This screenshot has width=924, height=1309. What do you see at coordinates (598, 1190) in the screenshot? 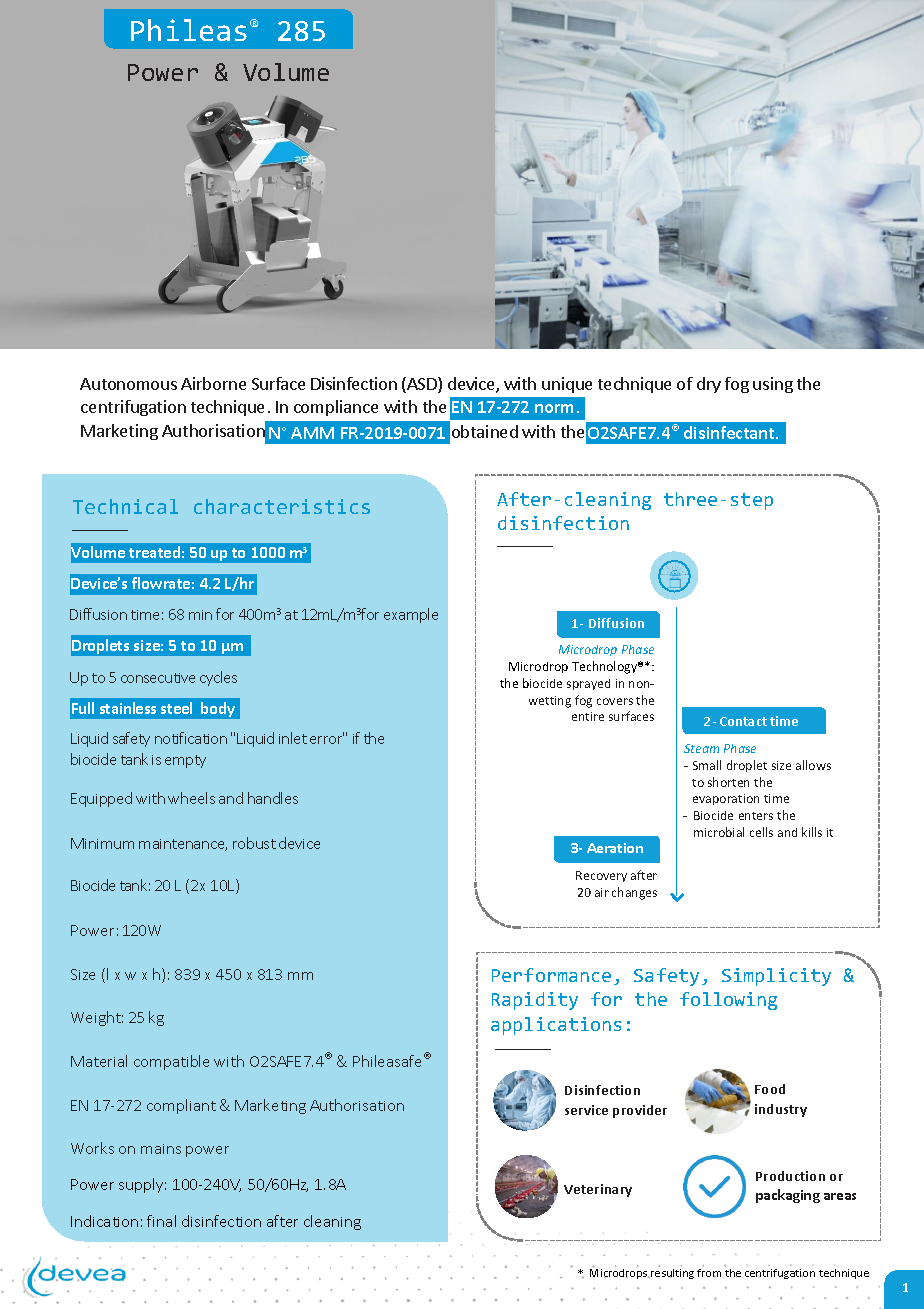
I see `Veterinary` at bounding box center [598, 1190].
